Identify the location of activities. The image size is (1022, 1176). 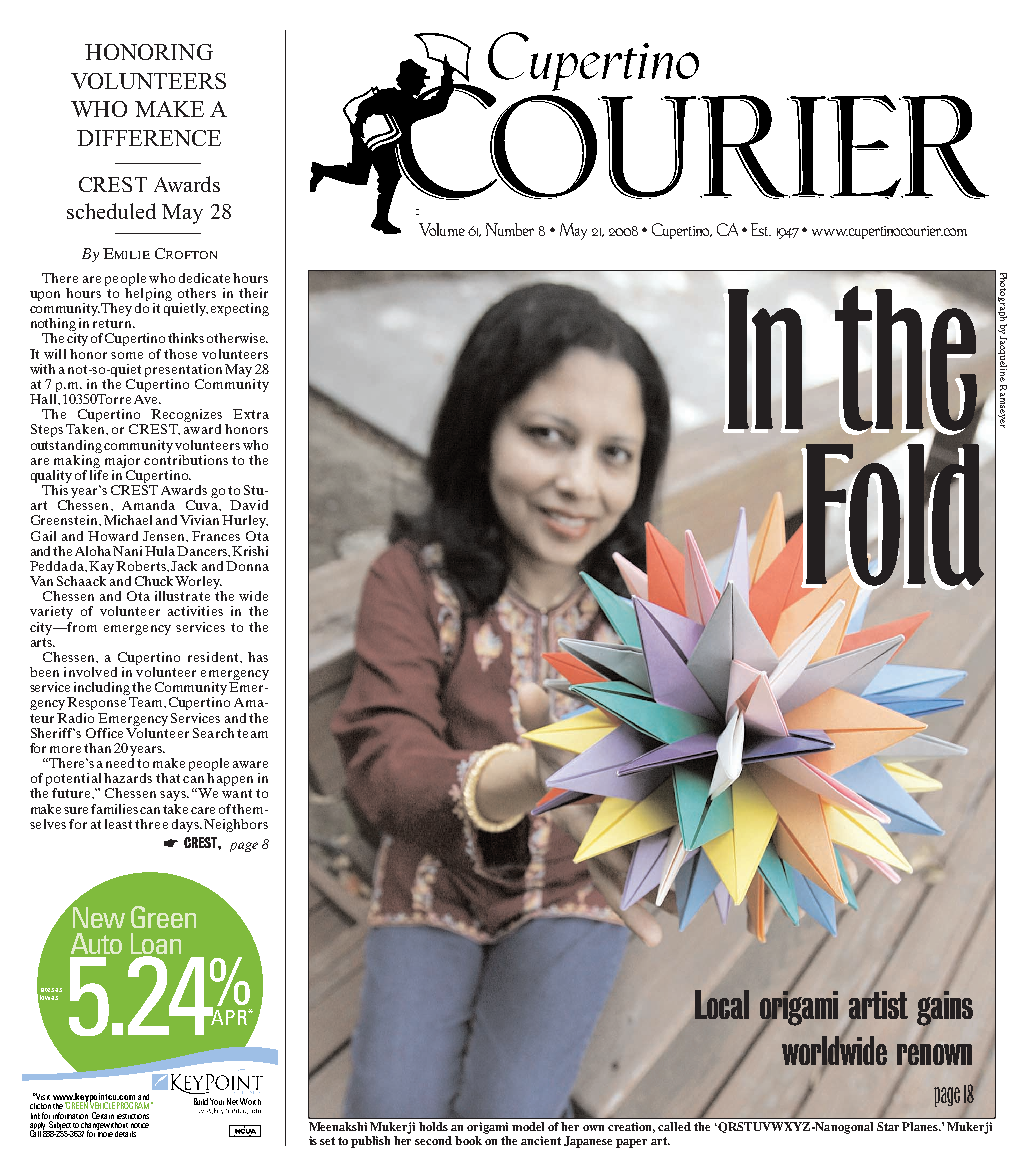
(195, 611).
